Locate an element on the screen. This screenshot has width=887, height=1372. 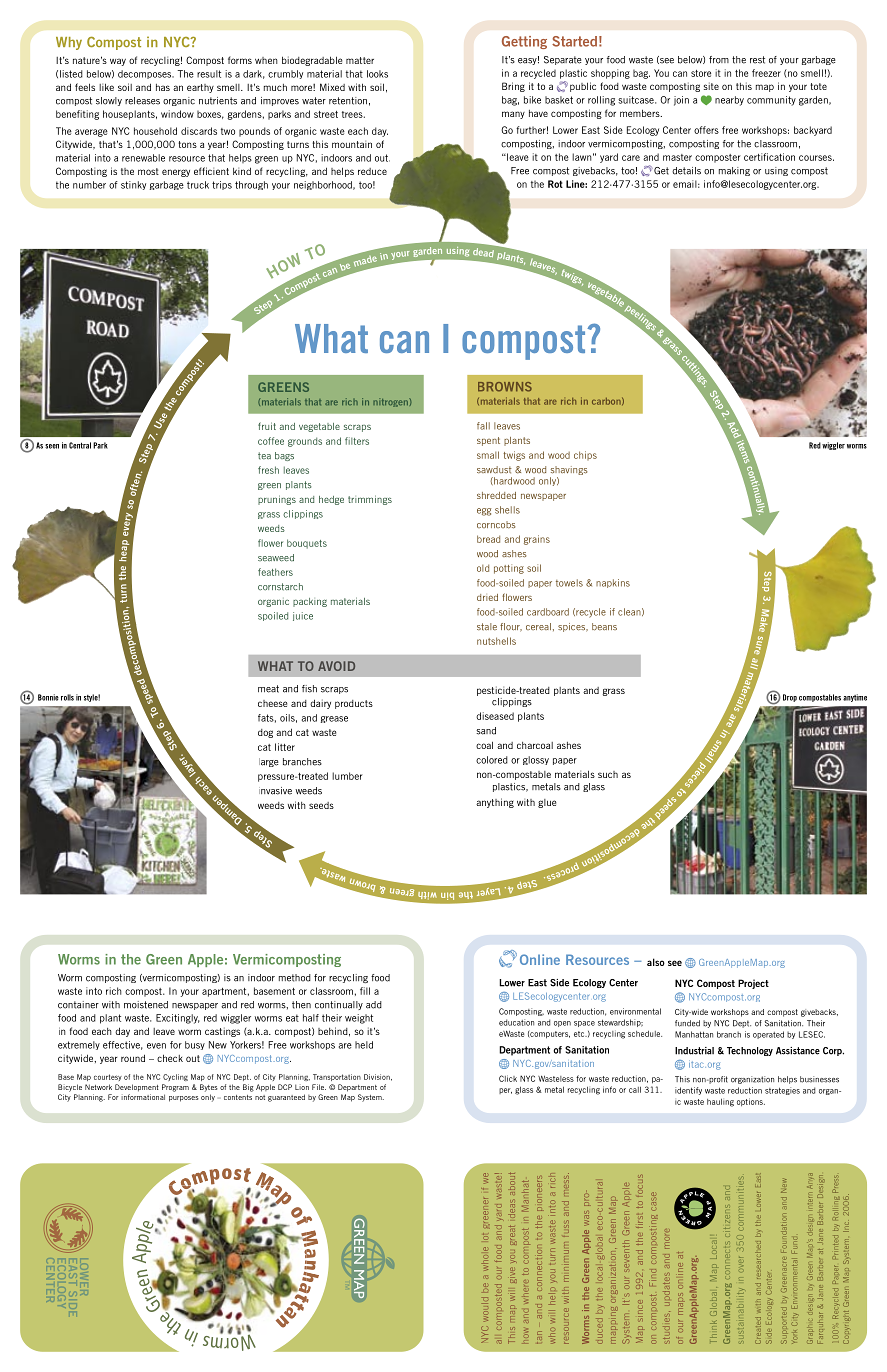
sand is located at coordinates (486, 731).
